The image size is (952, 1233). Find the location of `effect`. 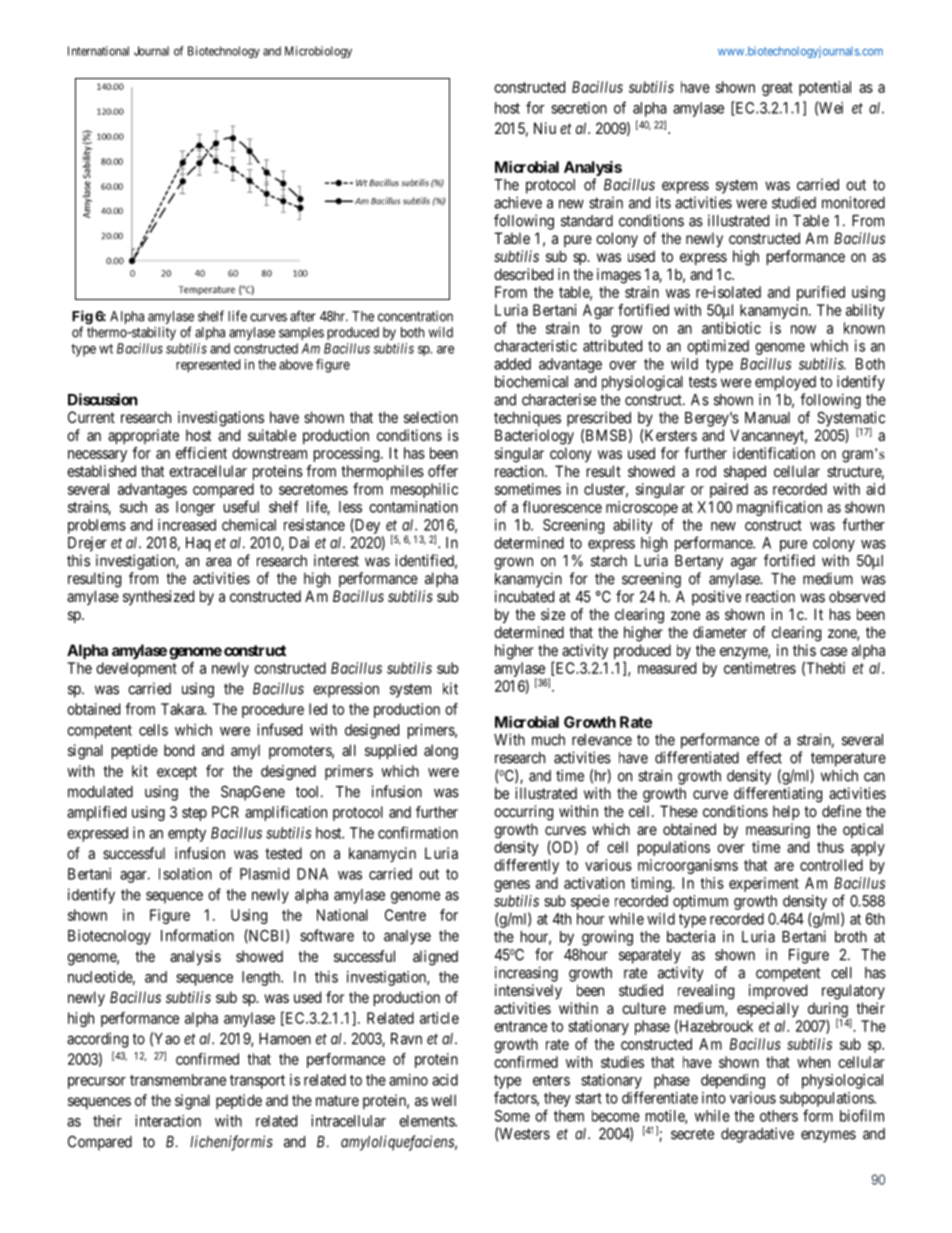

effect is located at coordinates (764, 757).
